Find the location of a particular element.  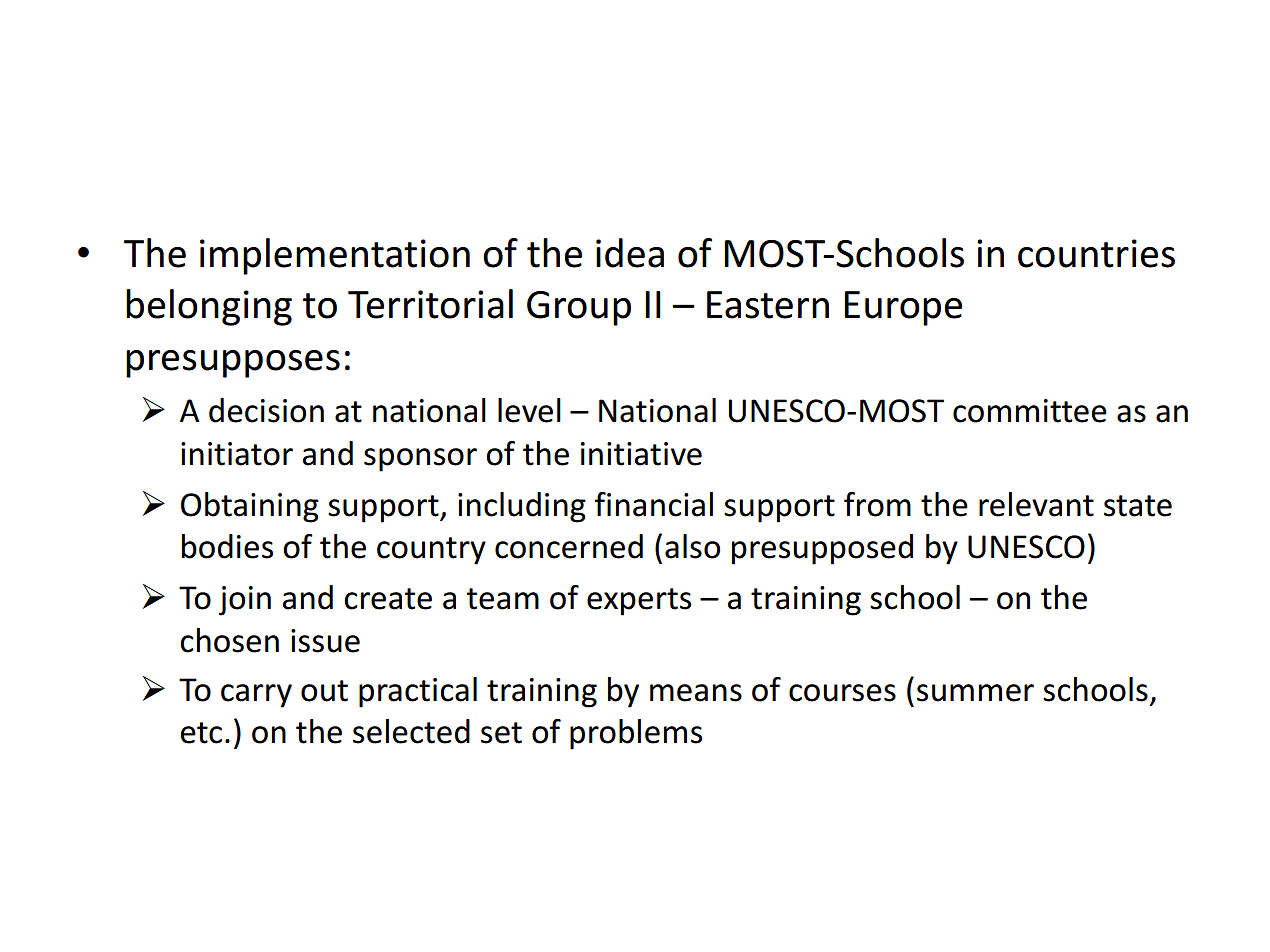

idea is located at coordinates (630, 253).
